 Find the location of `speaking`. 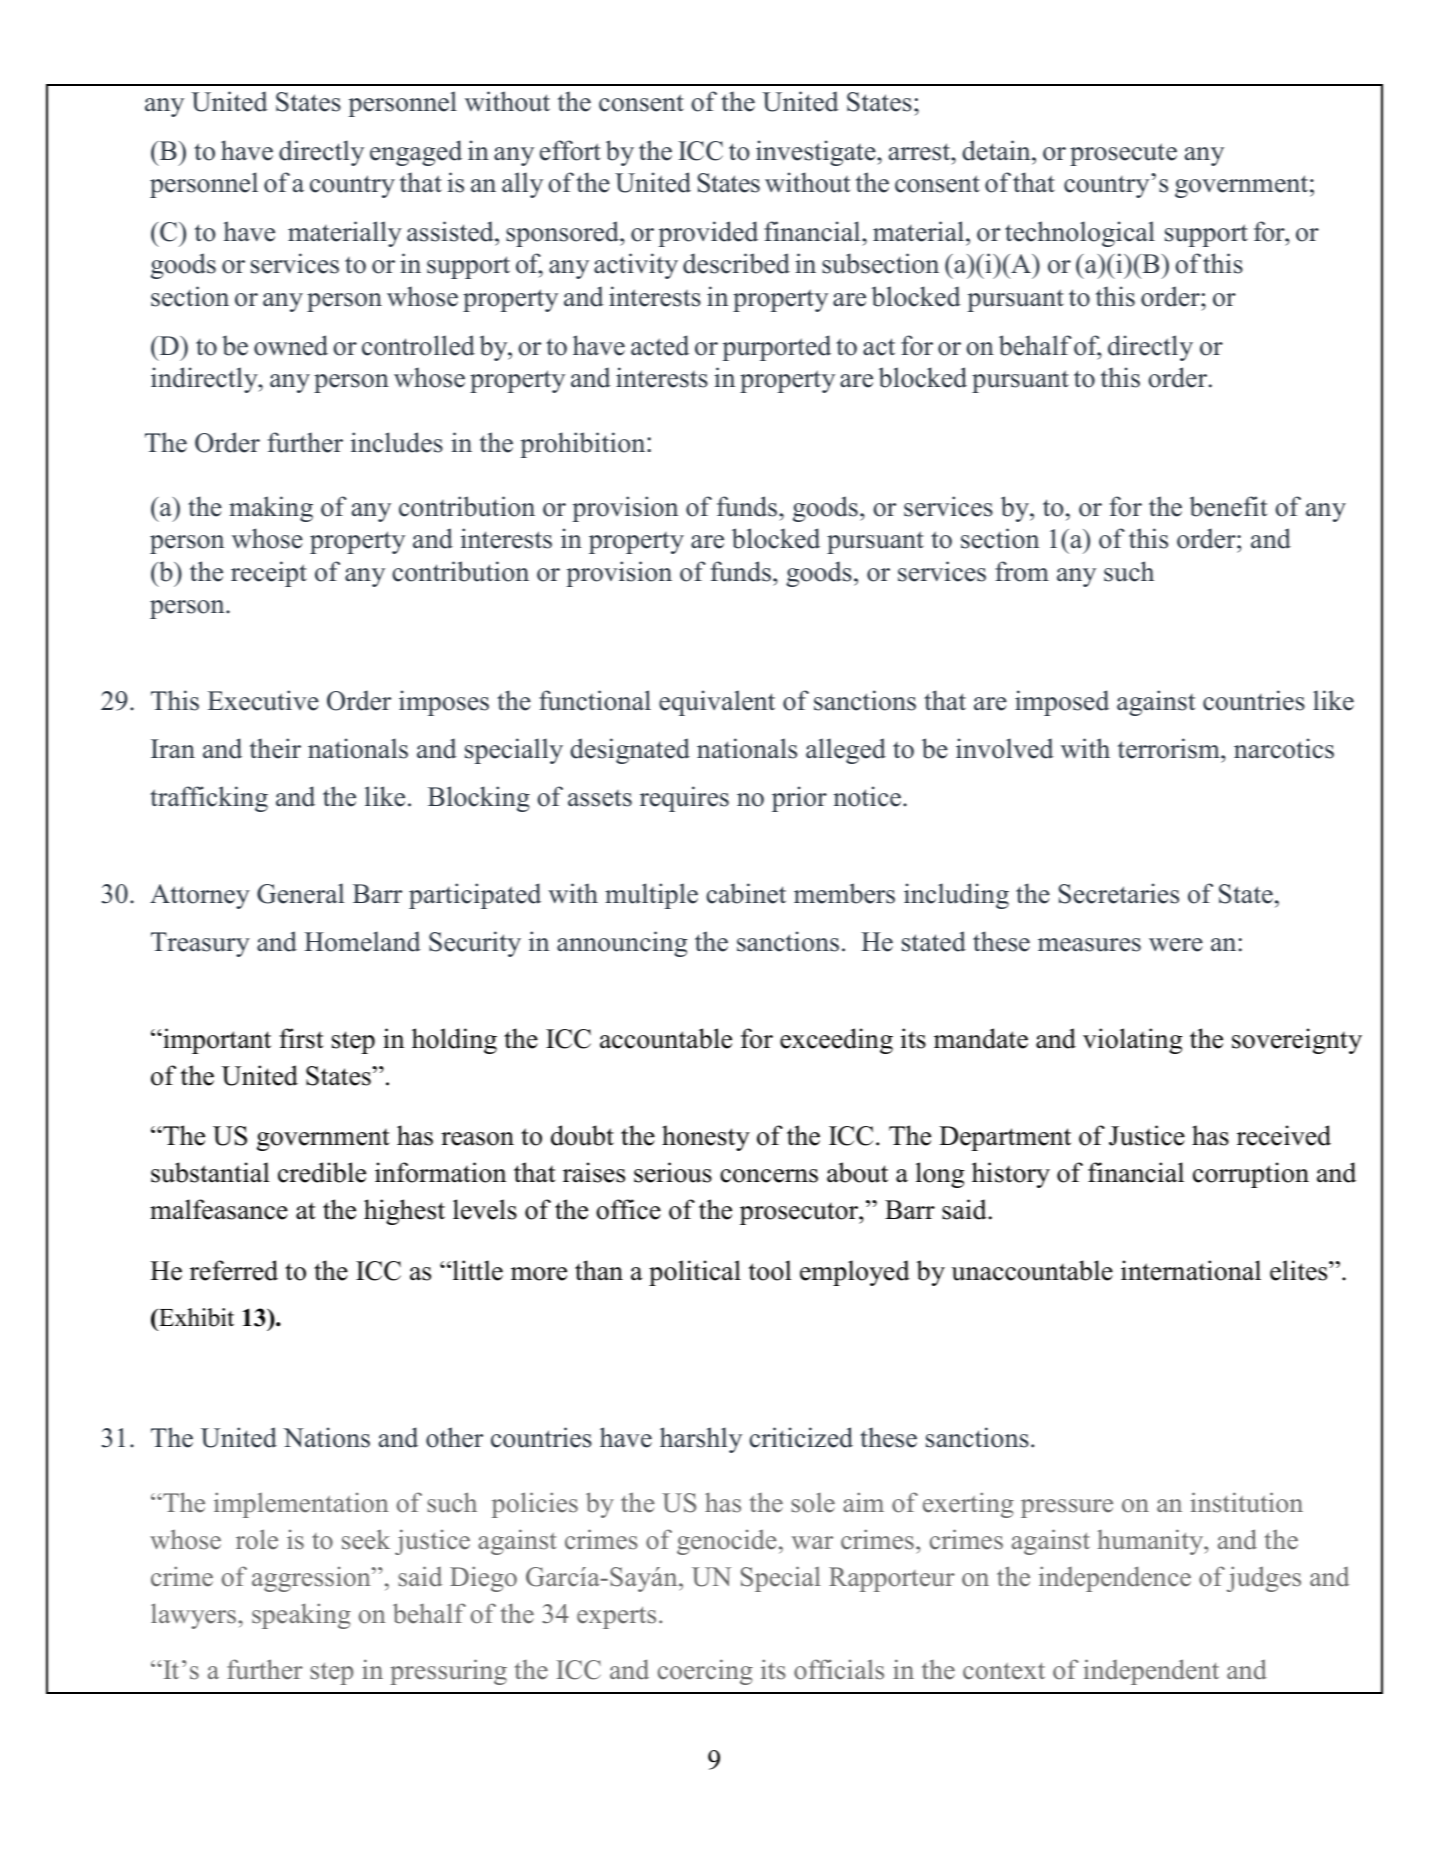

speaking is located at coordinates (301, 1616).
